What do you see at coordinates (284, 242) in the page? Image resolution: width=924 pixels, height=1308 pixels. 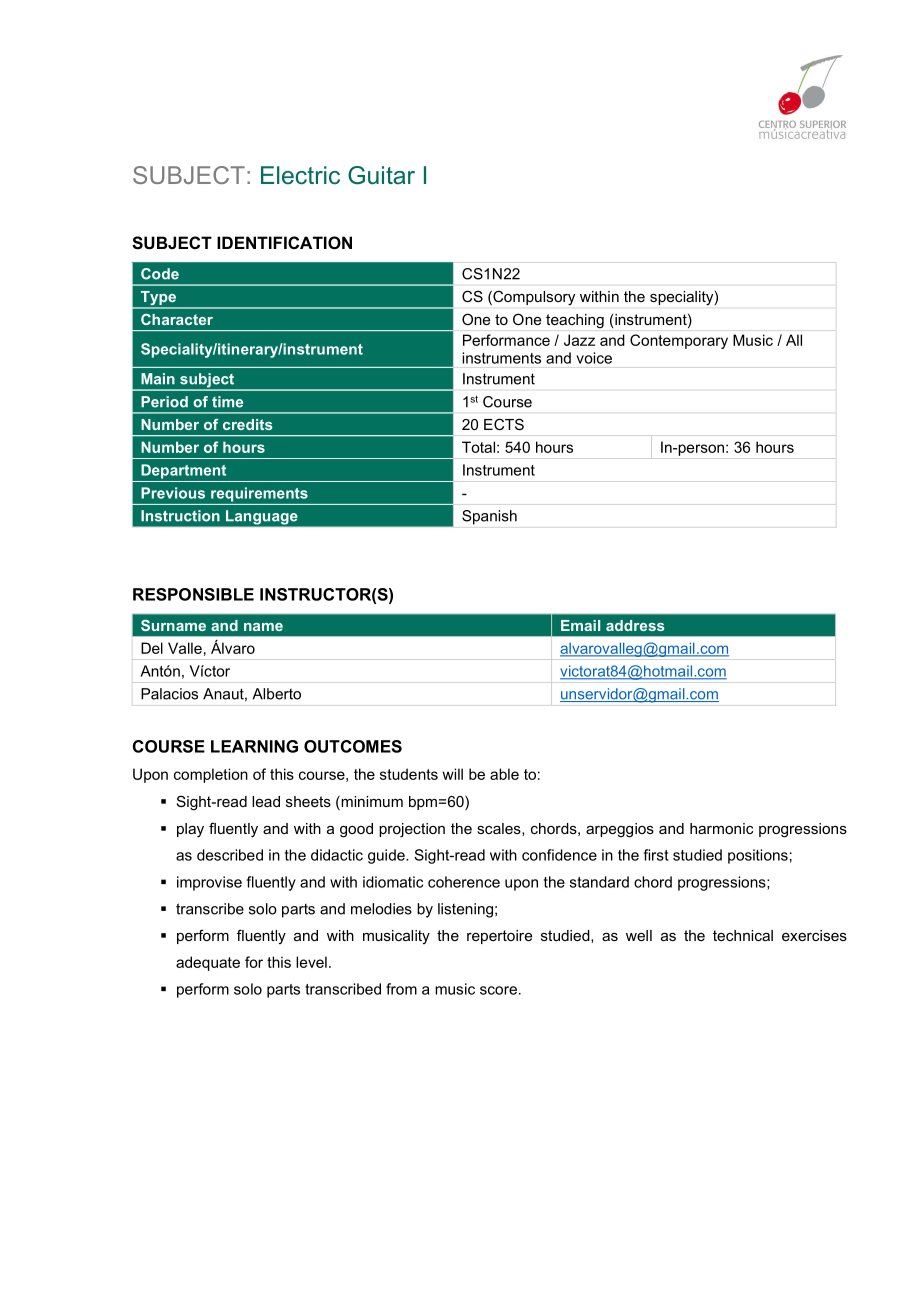 I see `IDENTIFICATION` at bounding box center [284, 242].
